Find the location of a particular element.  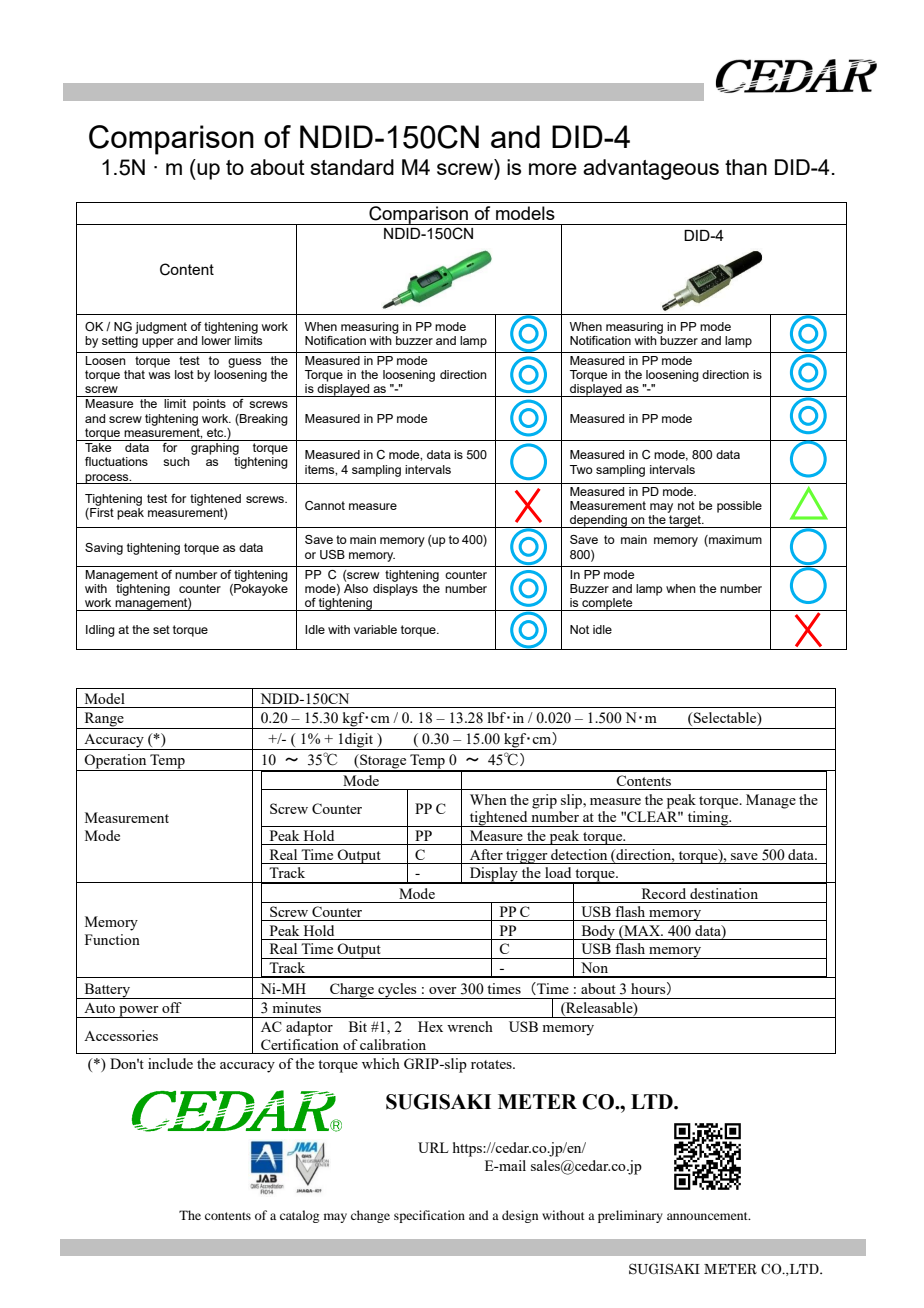

judgment is located at coordinates (161, 328).
